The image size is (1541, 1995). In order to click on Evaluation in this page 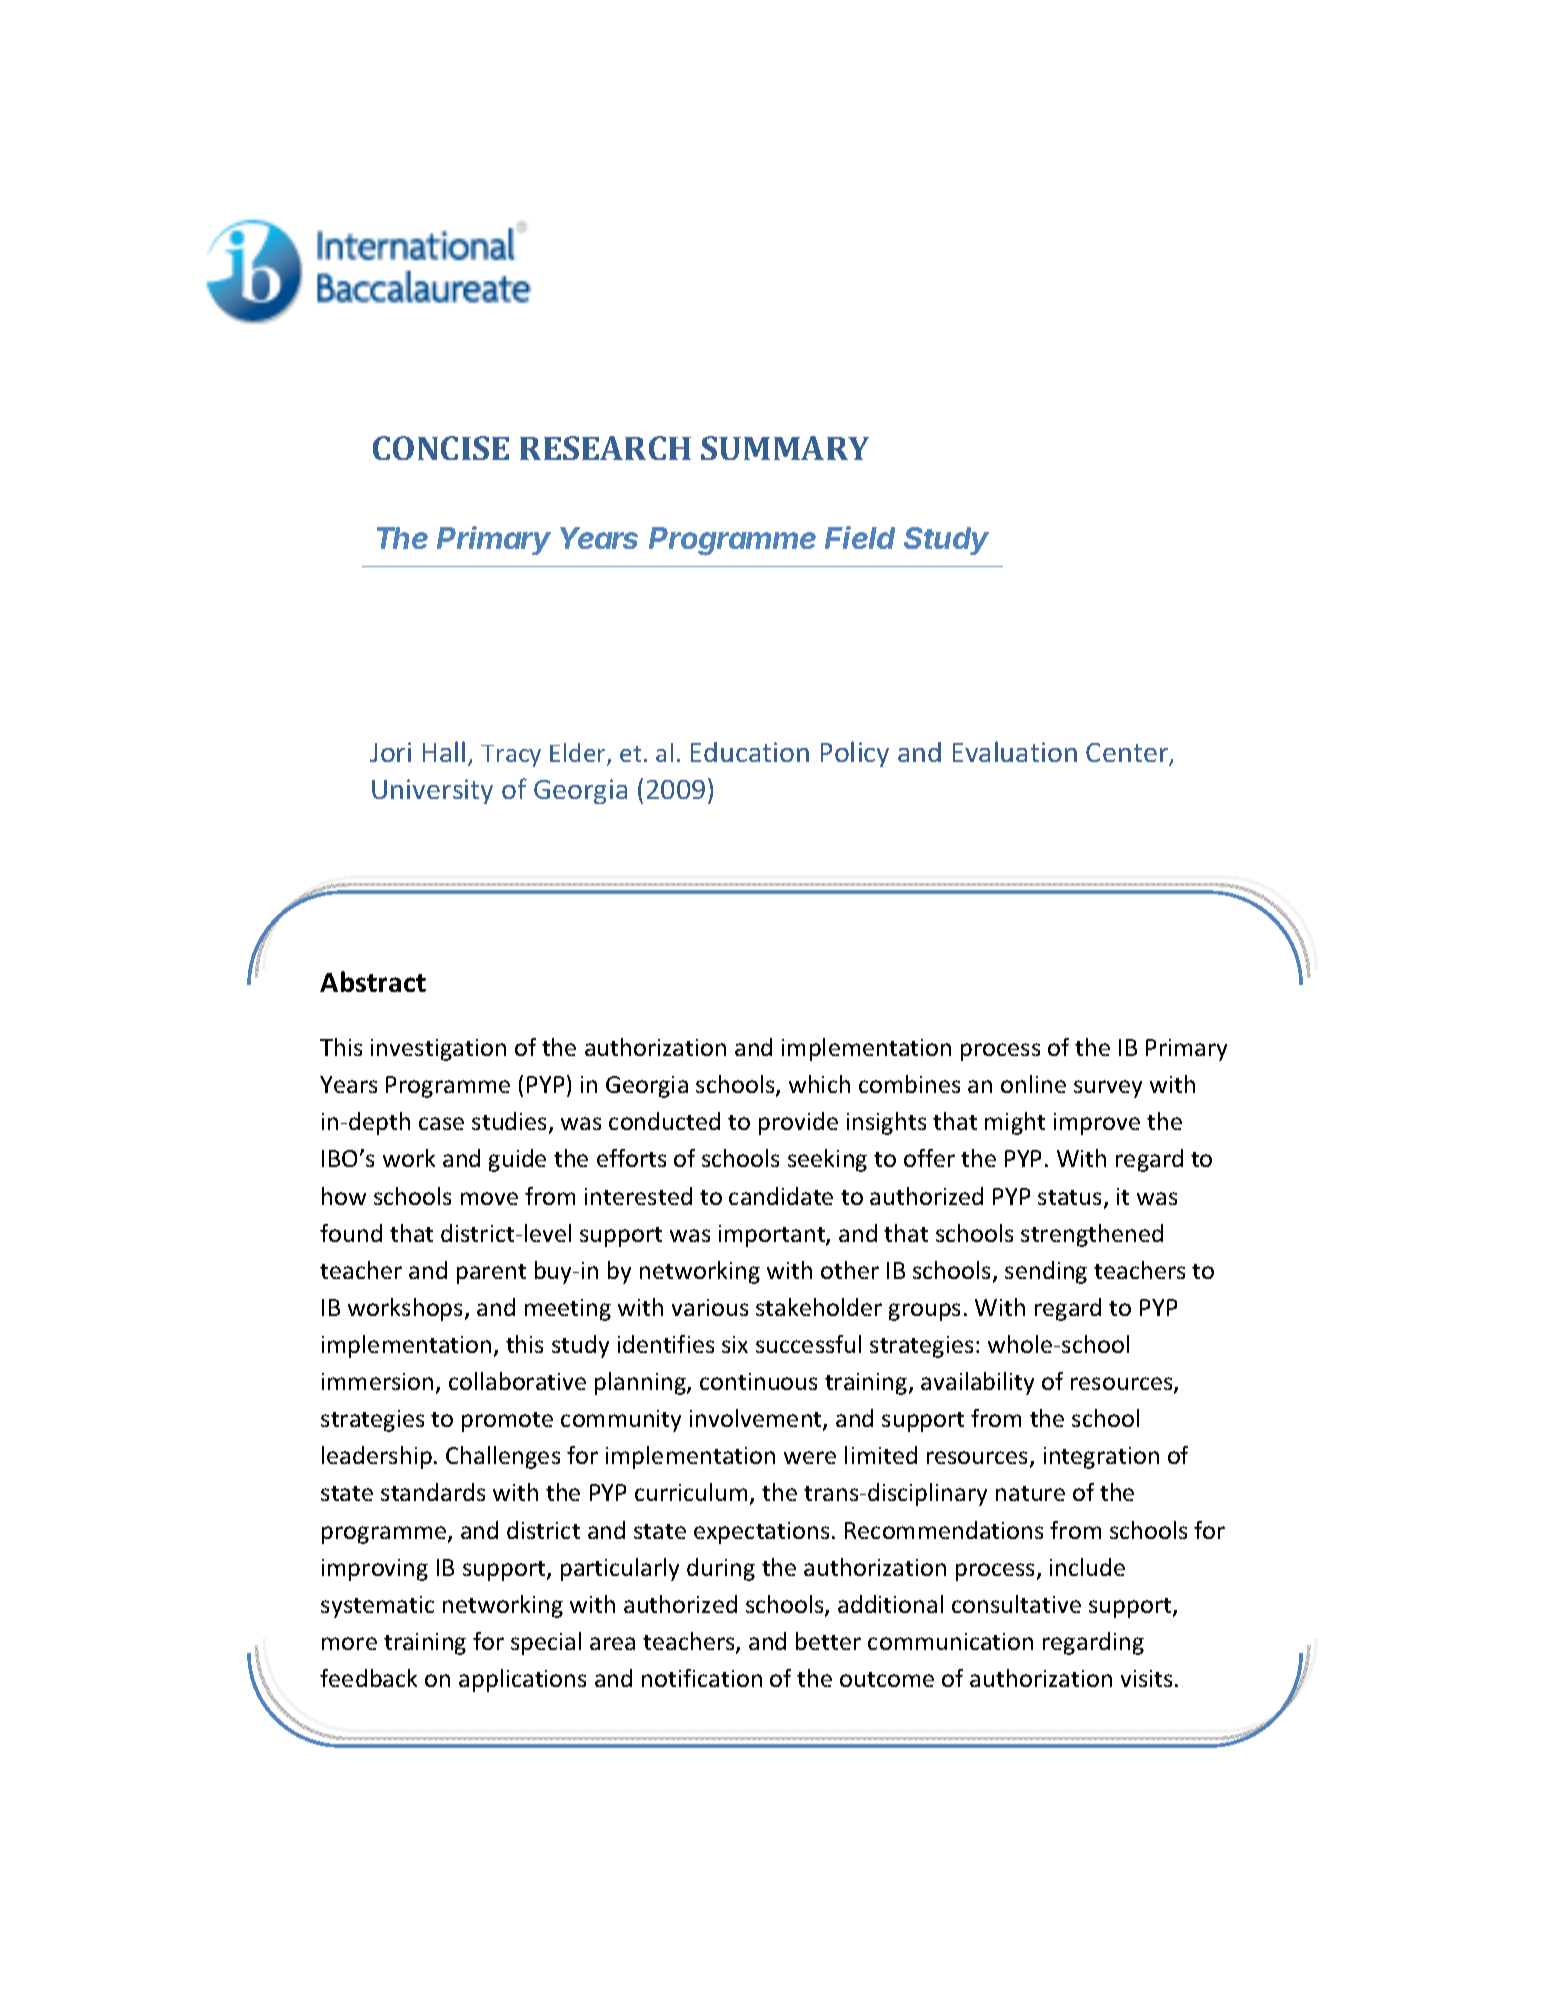, I will do `click(1015, 751)`.
